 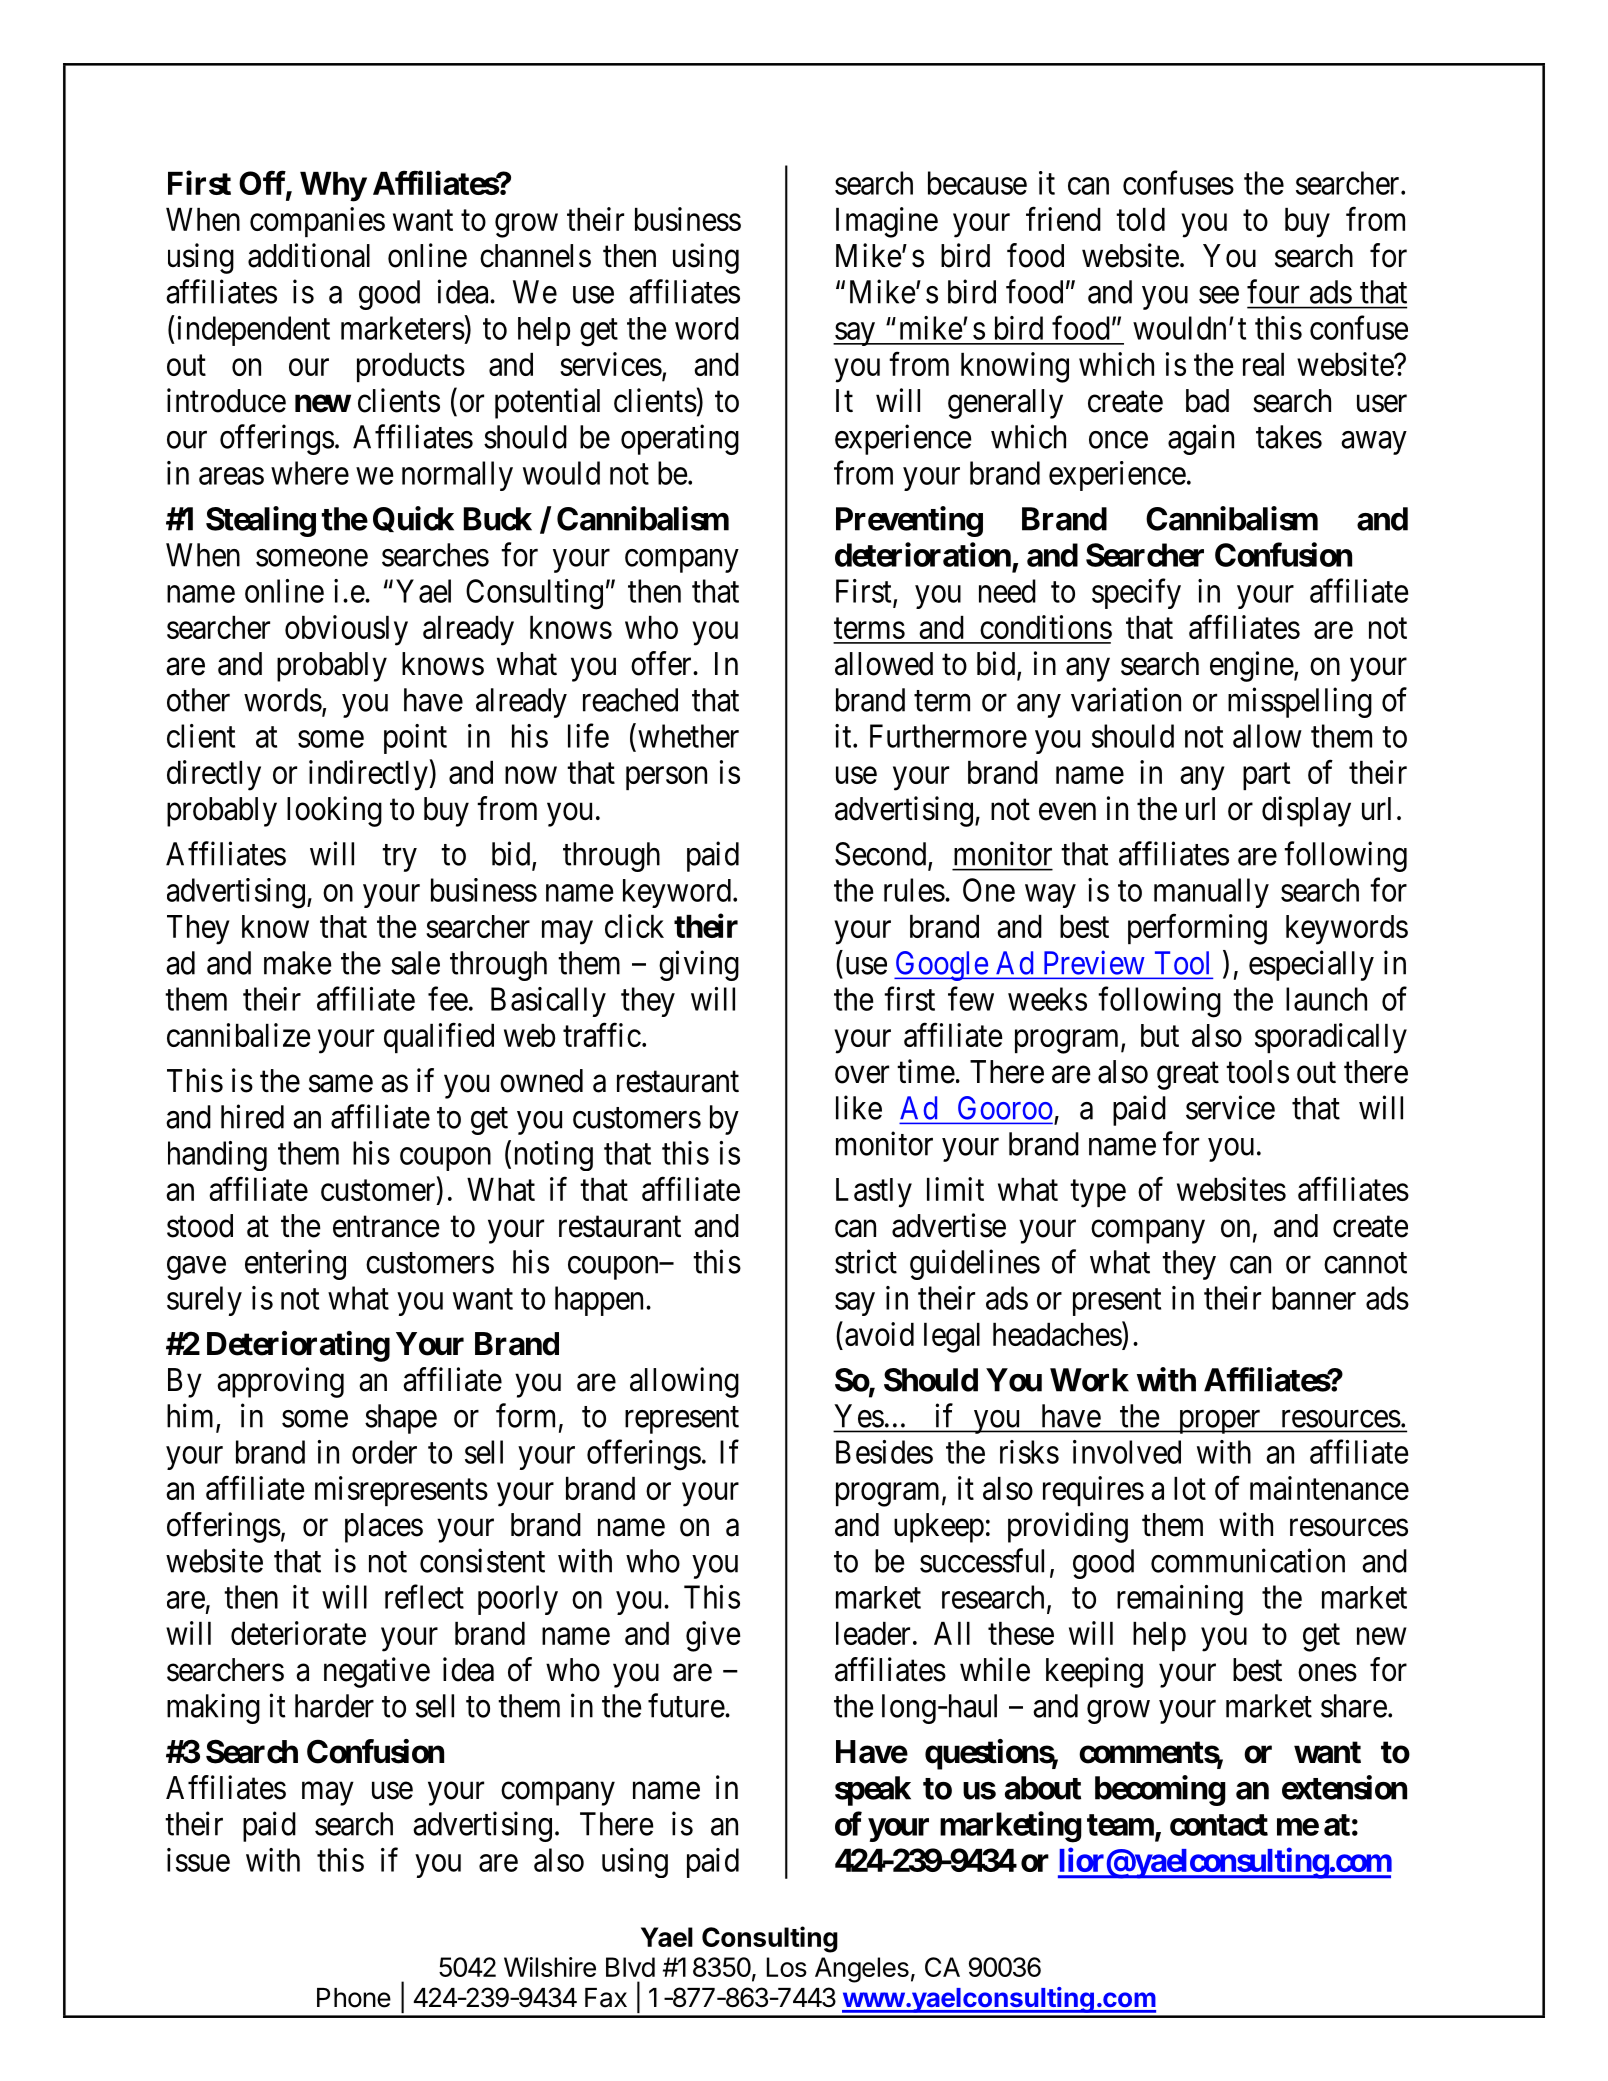 I want to click on like, so click(x=859, y=1107).
